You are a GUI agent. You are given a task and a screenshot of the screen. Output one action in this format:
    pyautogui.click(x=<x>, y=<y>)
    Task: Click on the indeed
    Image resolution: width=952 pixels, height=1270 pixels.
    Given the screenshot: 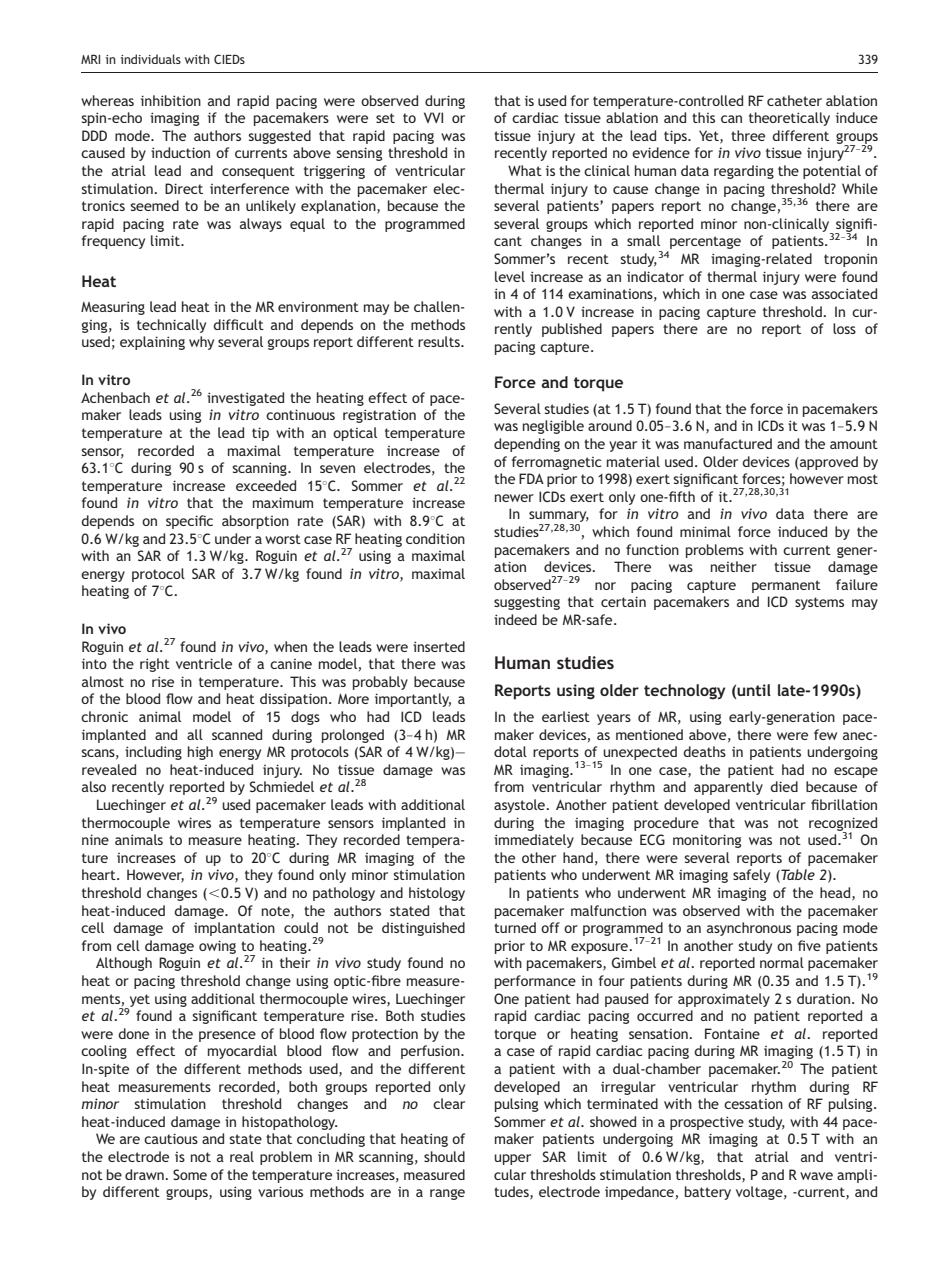 What is the action you would take?
    pyautogui.click(x=515, y=619)
